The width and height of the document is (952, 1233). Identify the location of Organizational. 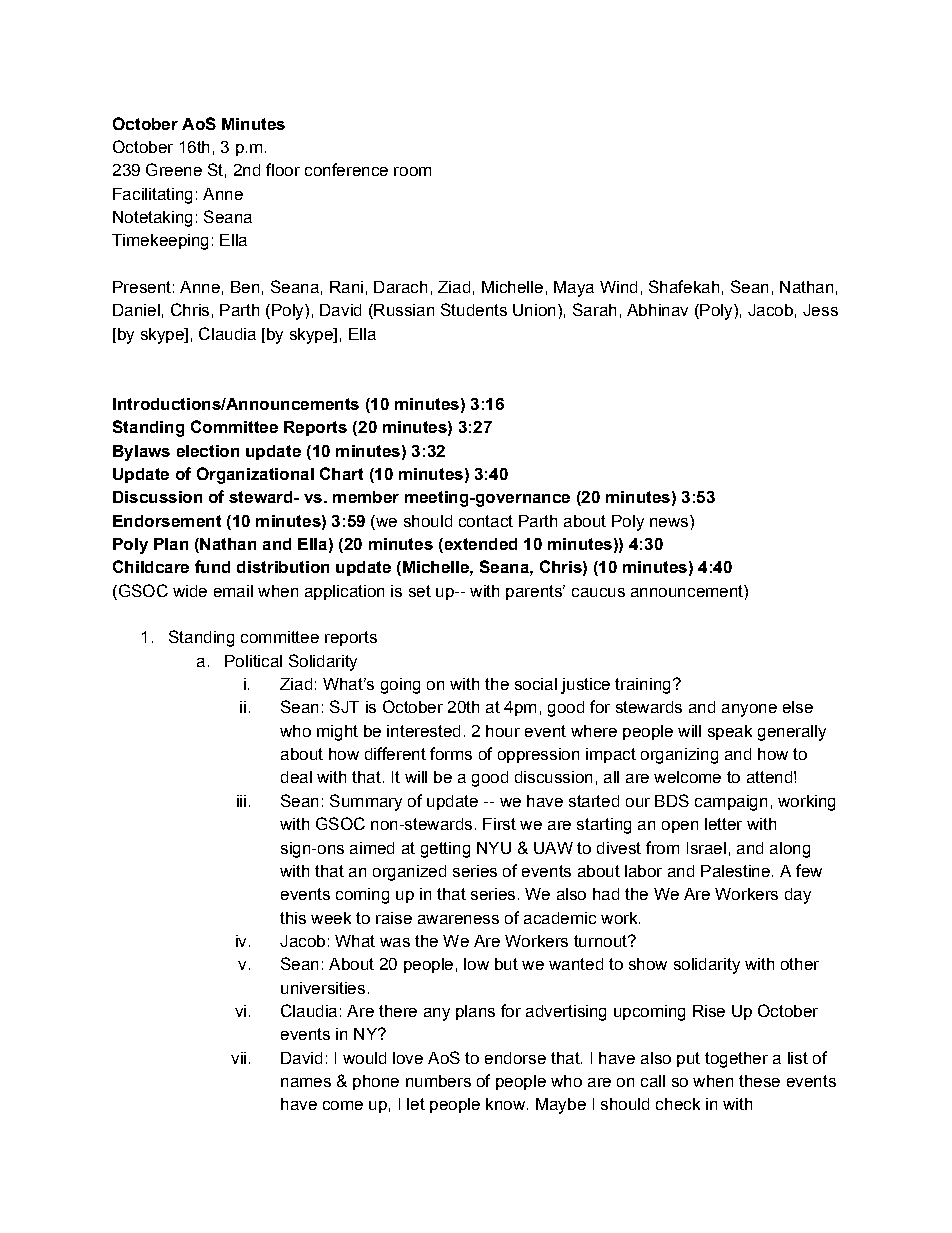
(255, 475).
